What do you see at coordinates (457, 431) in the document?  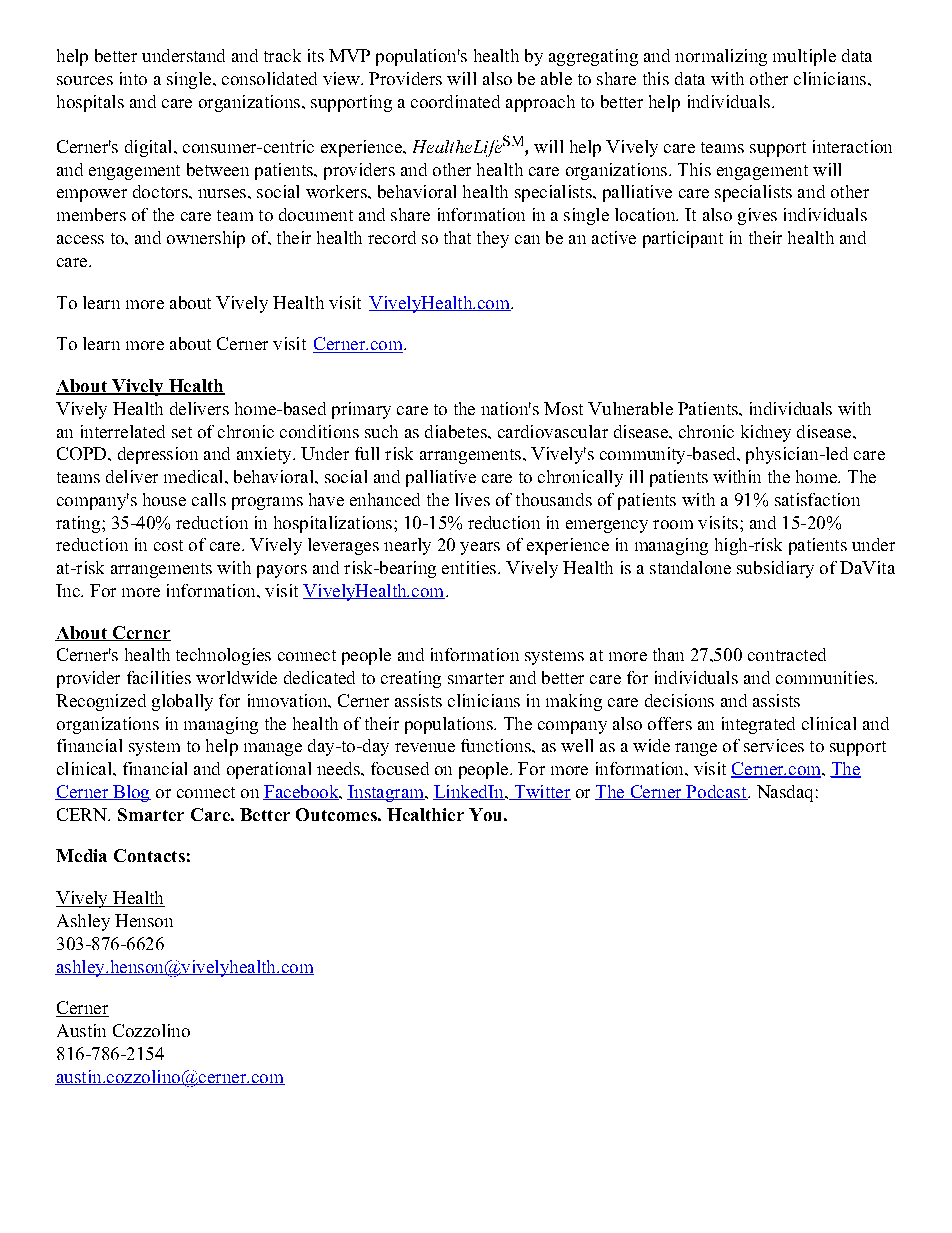 I see `diabetes` at bounding box center [457, 431].
